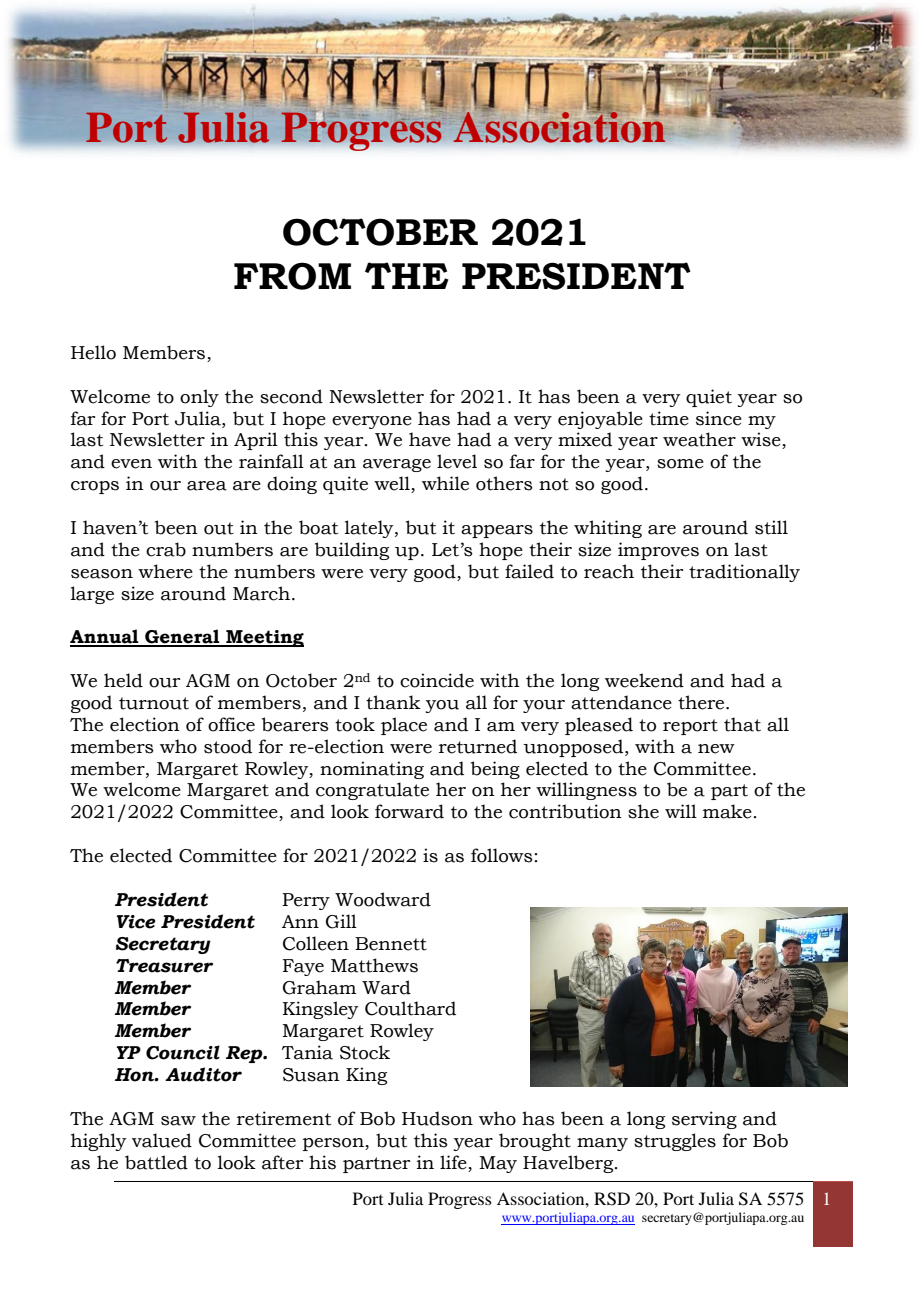  I want to click on valued, so click(162, 1140).
